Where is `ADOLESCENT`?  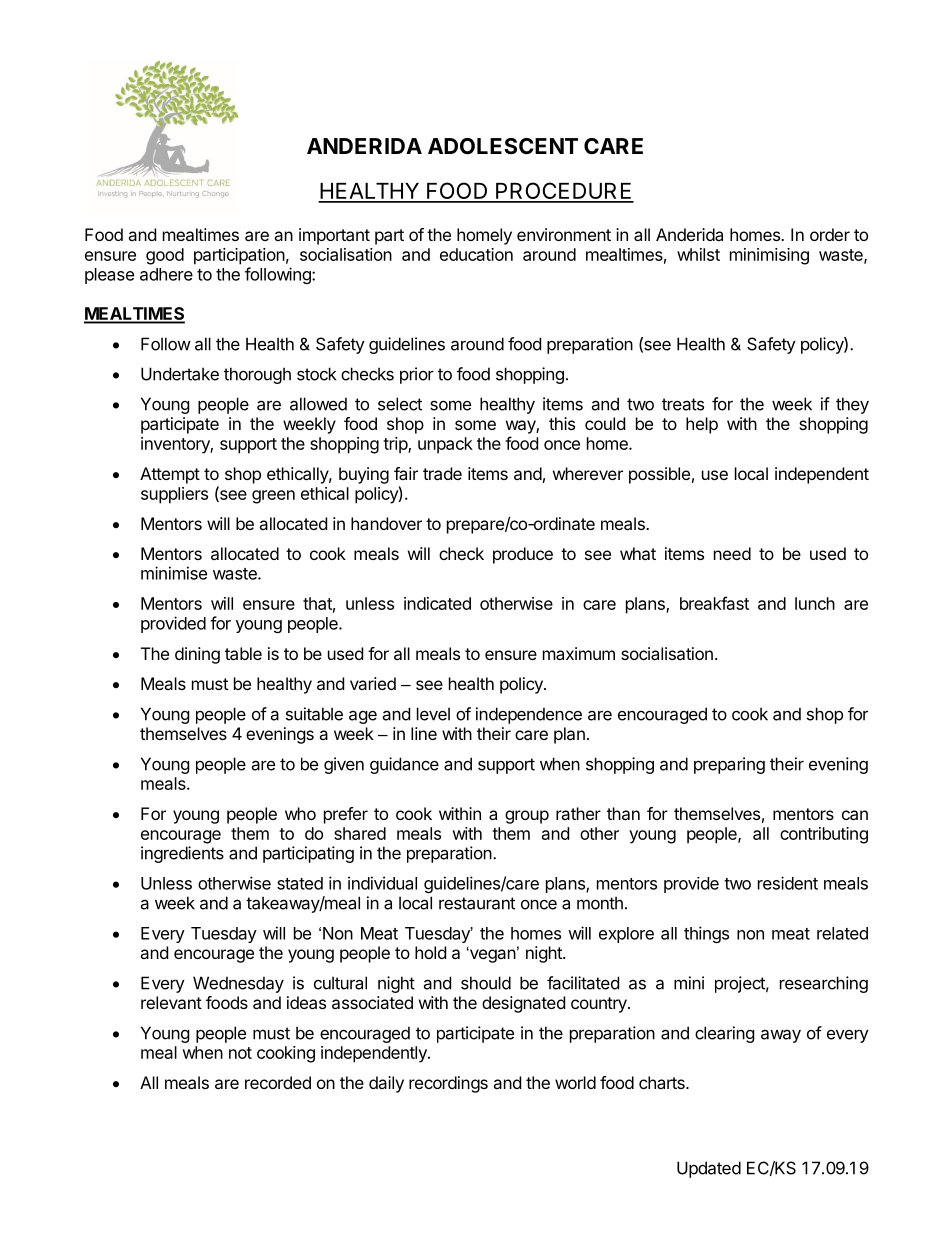
ADOLESCENT is located at coordinates (503, 146).
